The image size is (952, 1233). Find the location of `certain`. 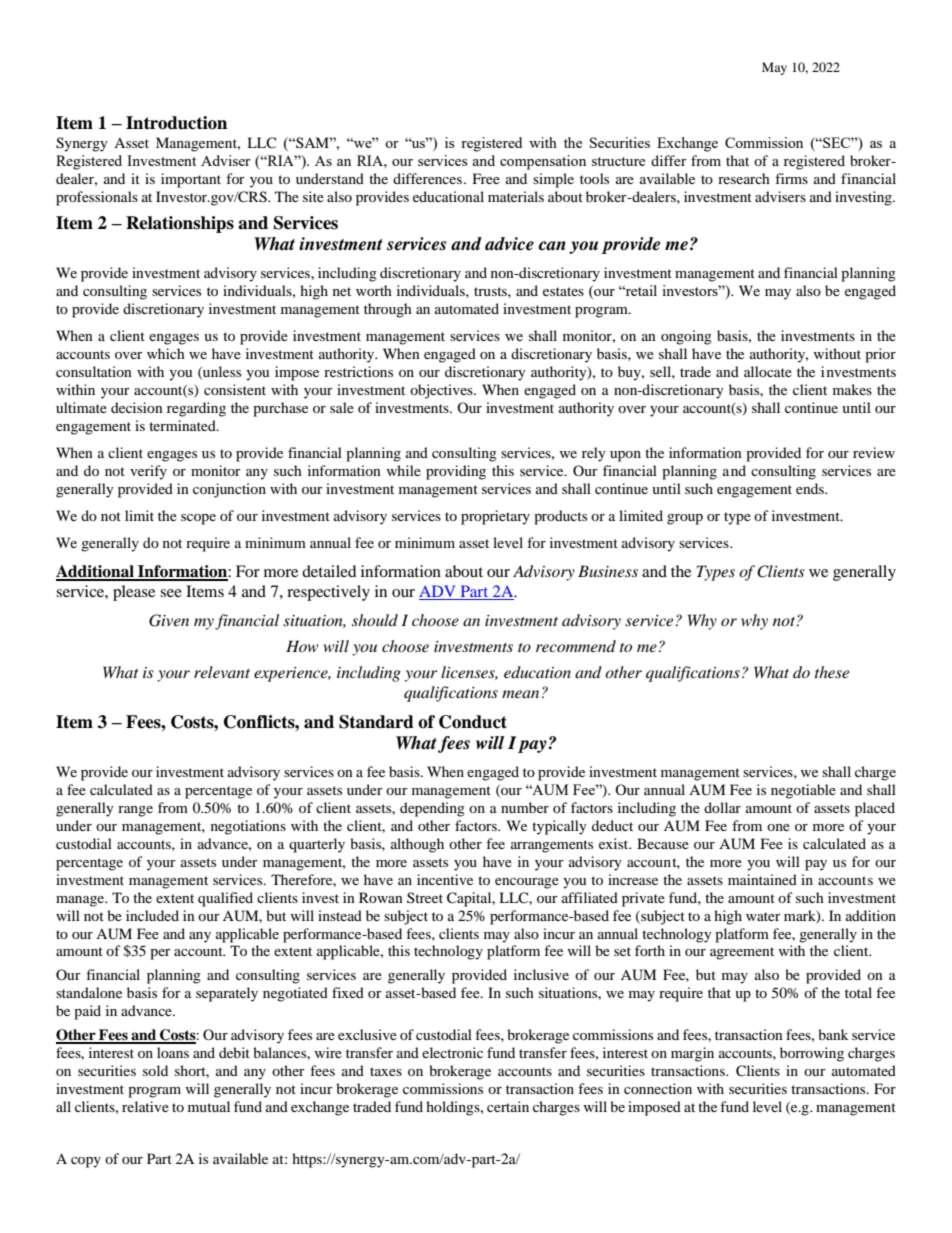

certain is located at coordinates (508, 1106).
